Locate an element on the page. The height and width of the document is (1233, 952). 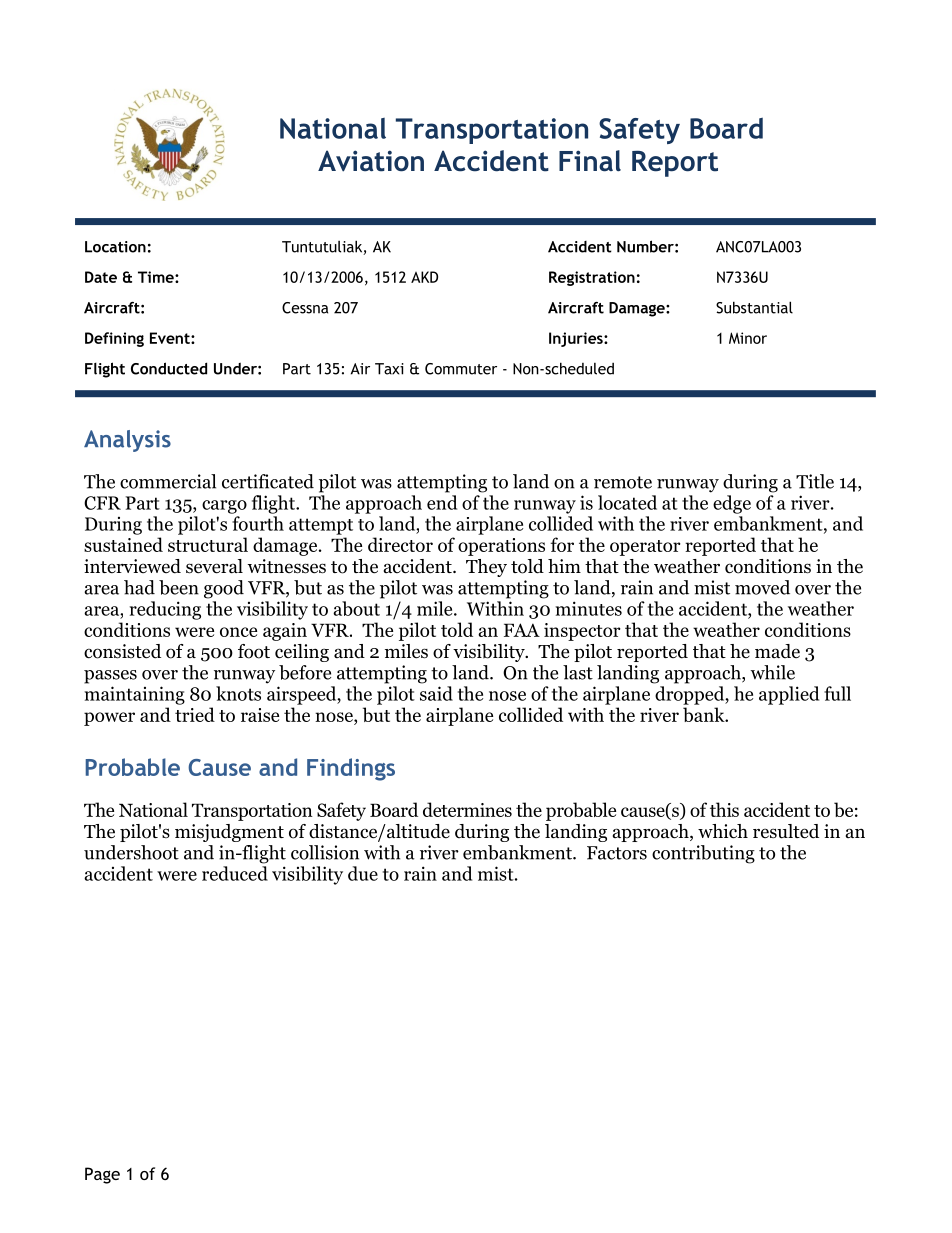
contributing is located at coordinates (703, 854).
